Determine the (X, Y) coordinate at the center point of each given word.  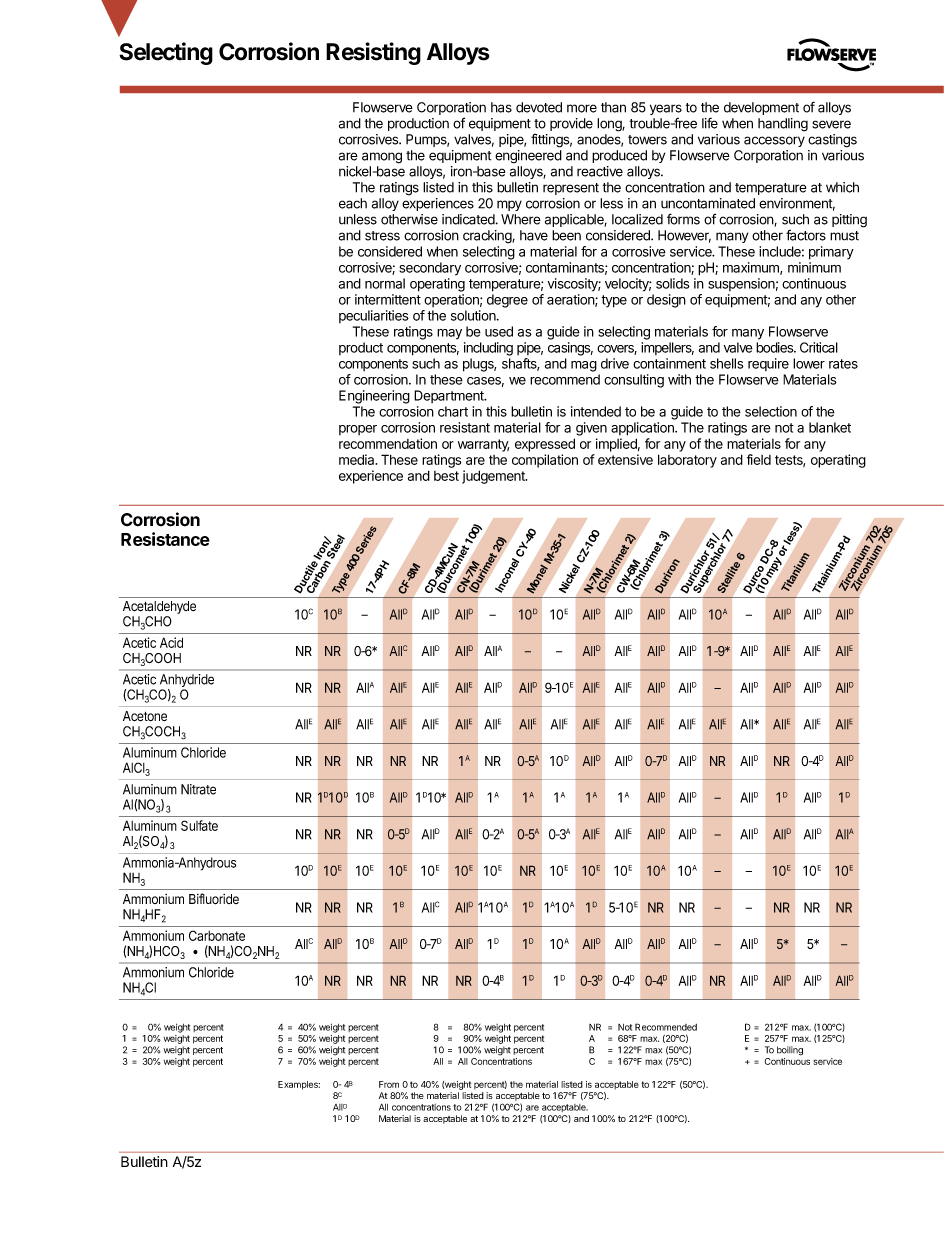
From (389, 1084)
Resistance (165, 539)
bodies (776, 347)
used (499, 331)
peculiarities (374, 316)
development (761, 108)
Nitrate (198, 789)
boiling (790, 1051)
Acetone (145, 716)
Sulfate (199, 825)
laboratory (687, 461)
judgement (494, 477)
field (759, 459)
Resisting (373, 53)
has (501, 107)
